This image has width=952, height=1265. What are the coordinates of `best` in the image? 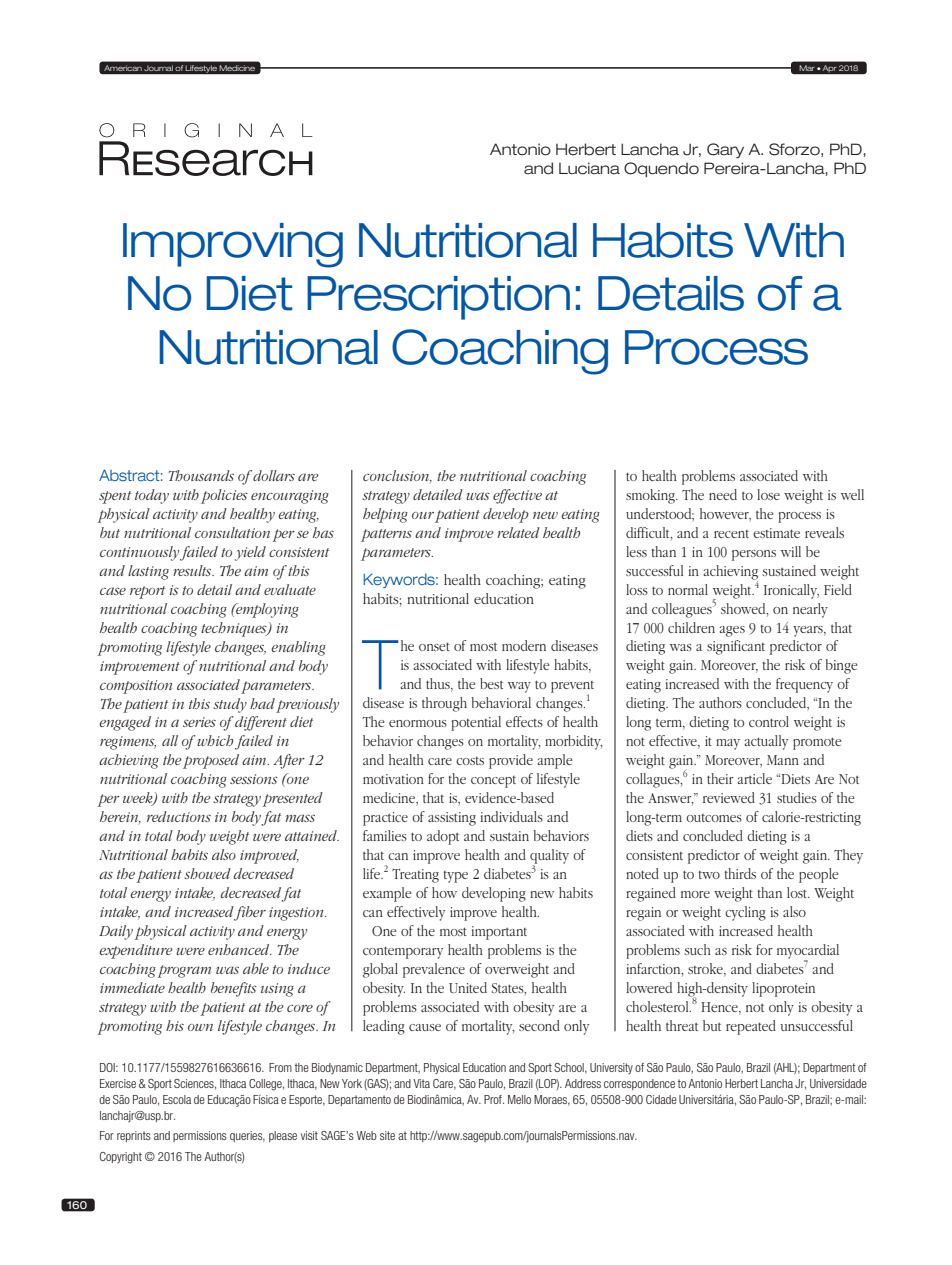 It's located at (491, 683).
